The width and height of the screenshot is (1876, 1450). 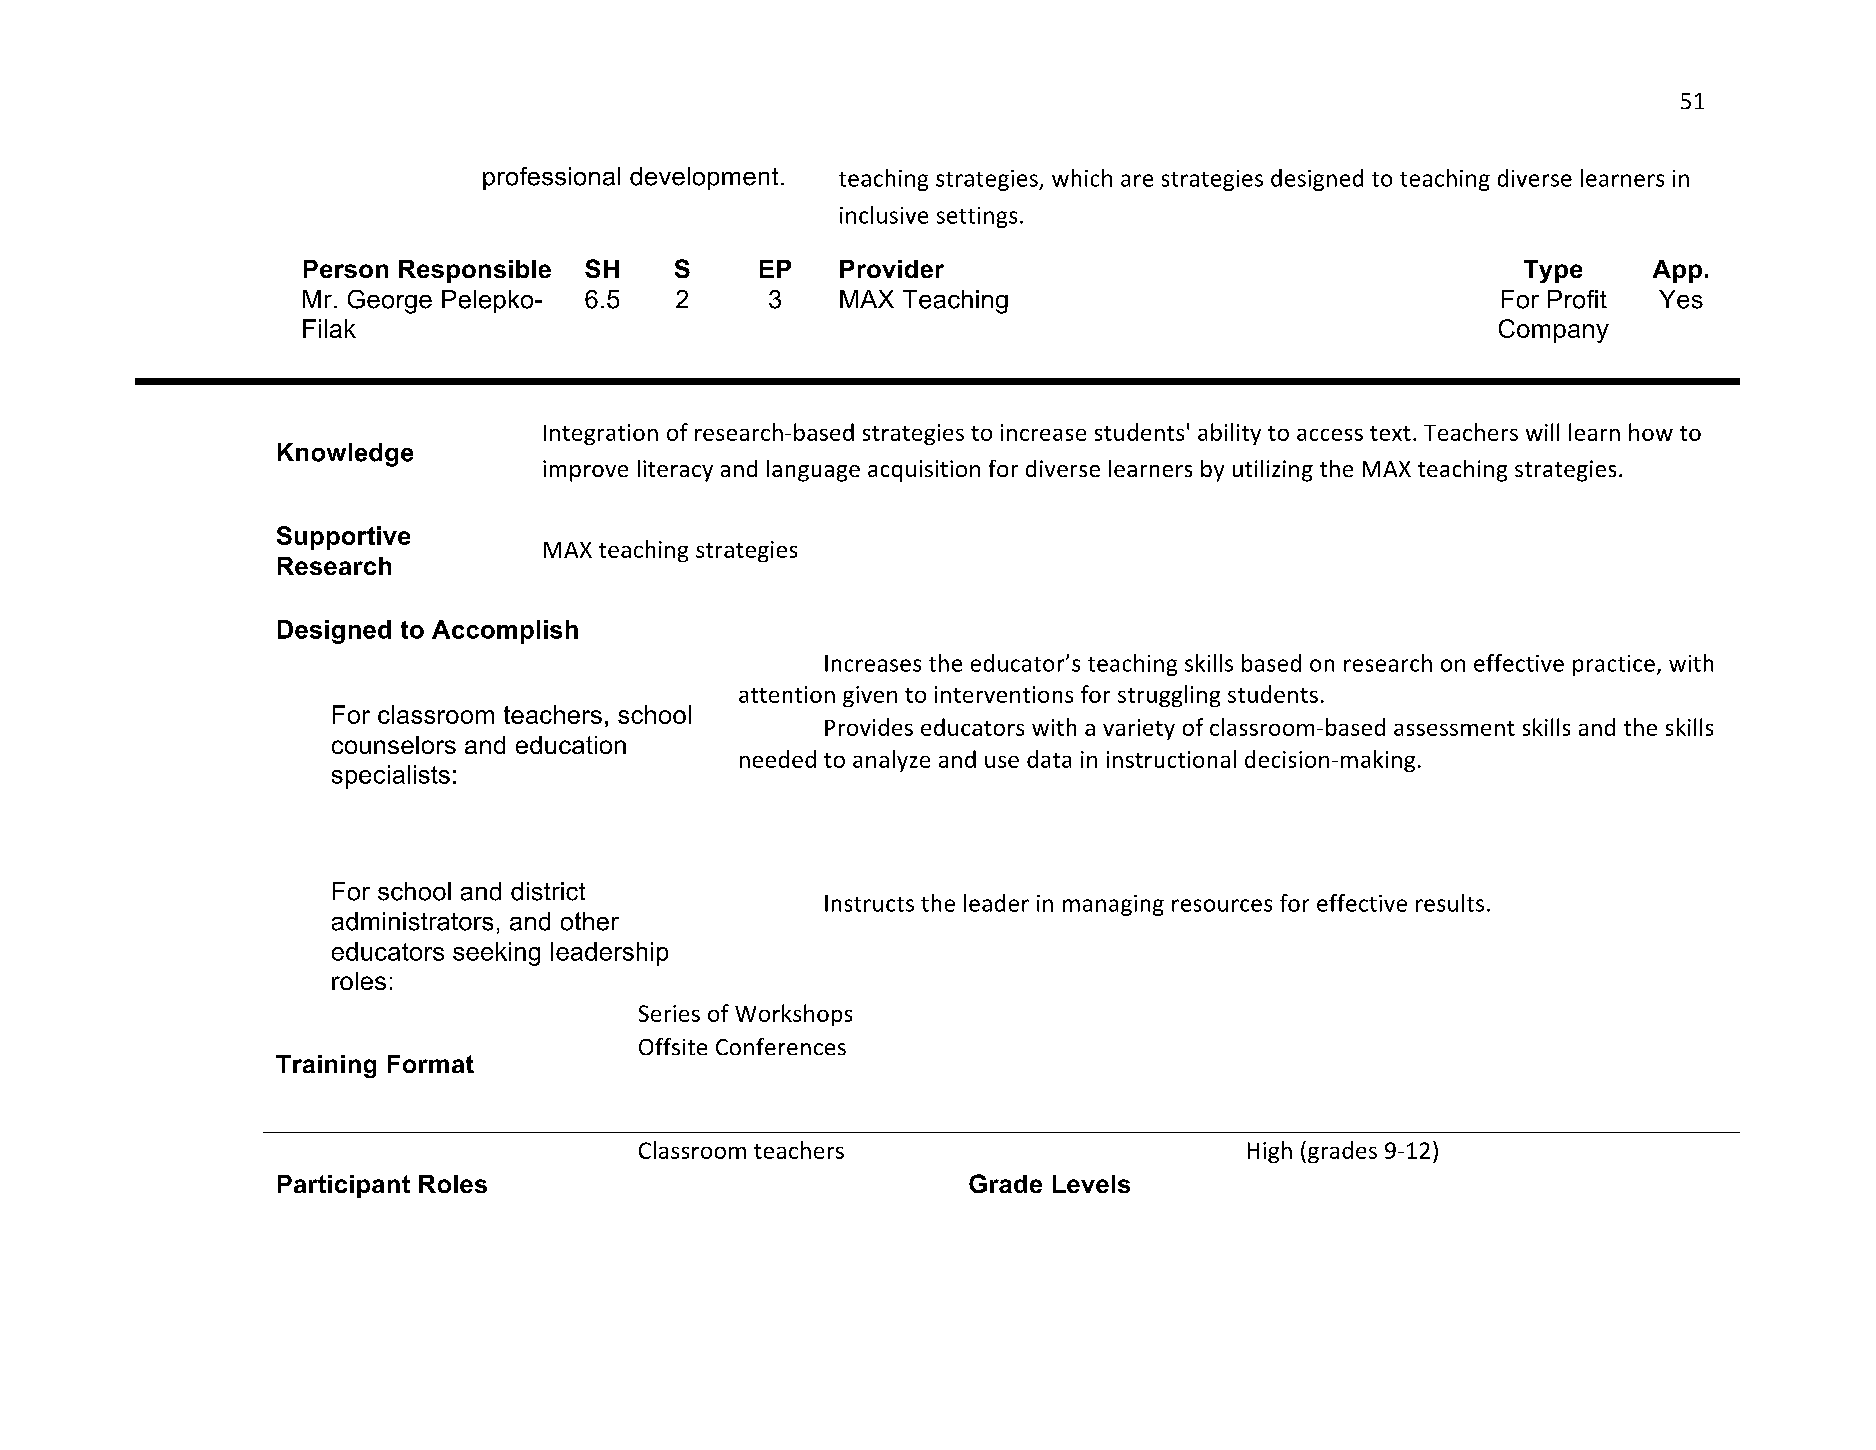 What do you see at coordinates (1553, 271) in the screenshot?
I see `Type` at bounding box center [1553, 271].
